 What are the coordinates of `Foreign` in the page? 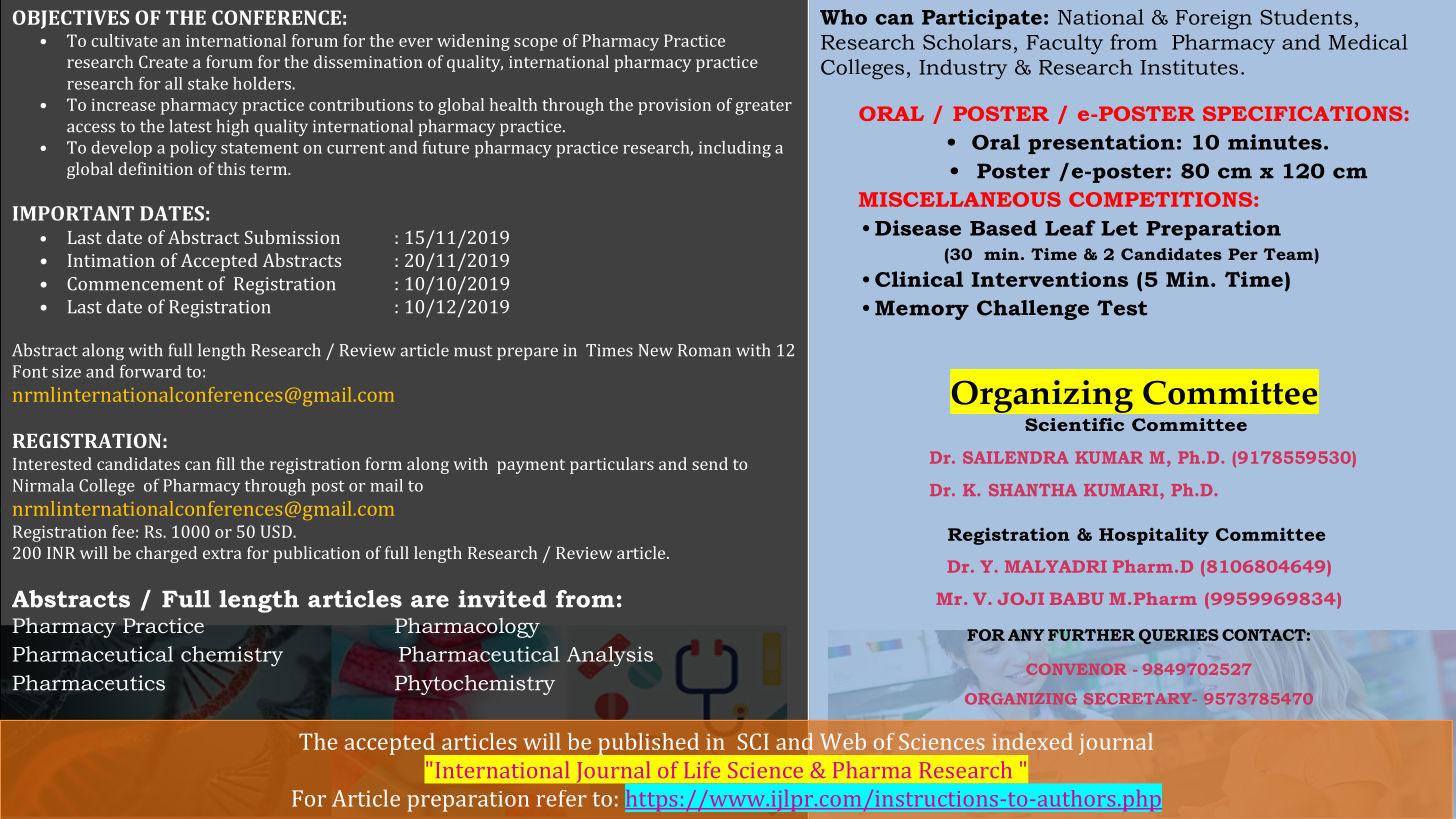 It's located at (1214, 20).
